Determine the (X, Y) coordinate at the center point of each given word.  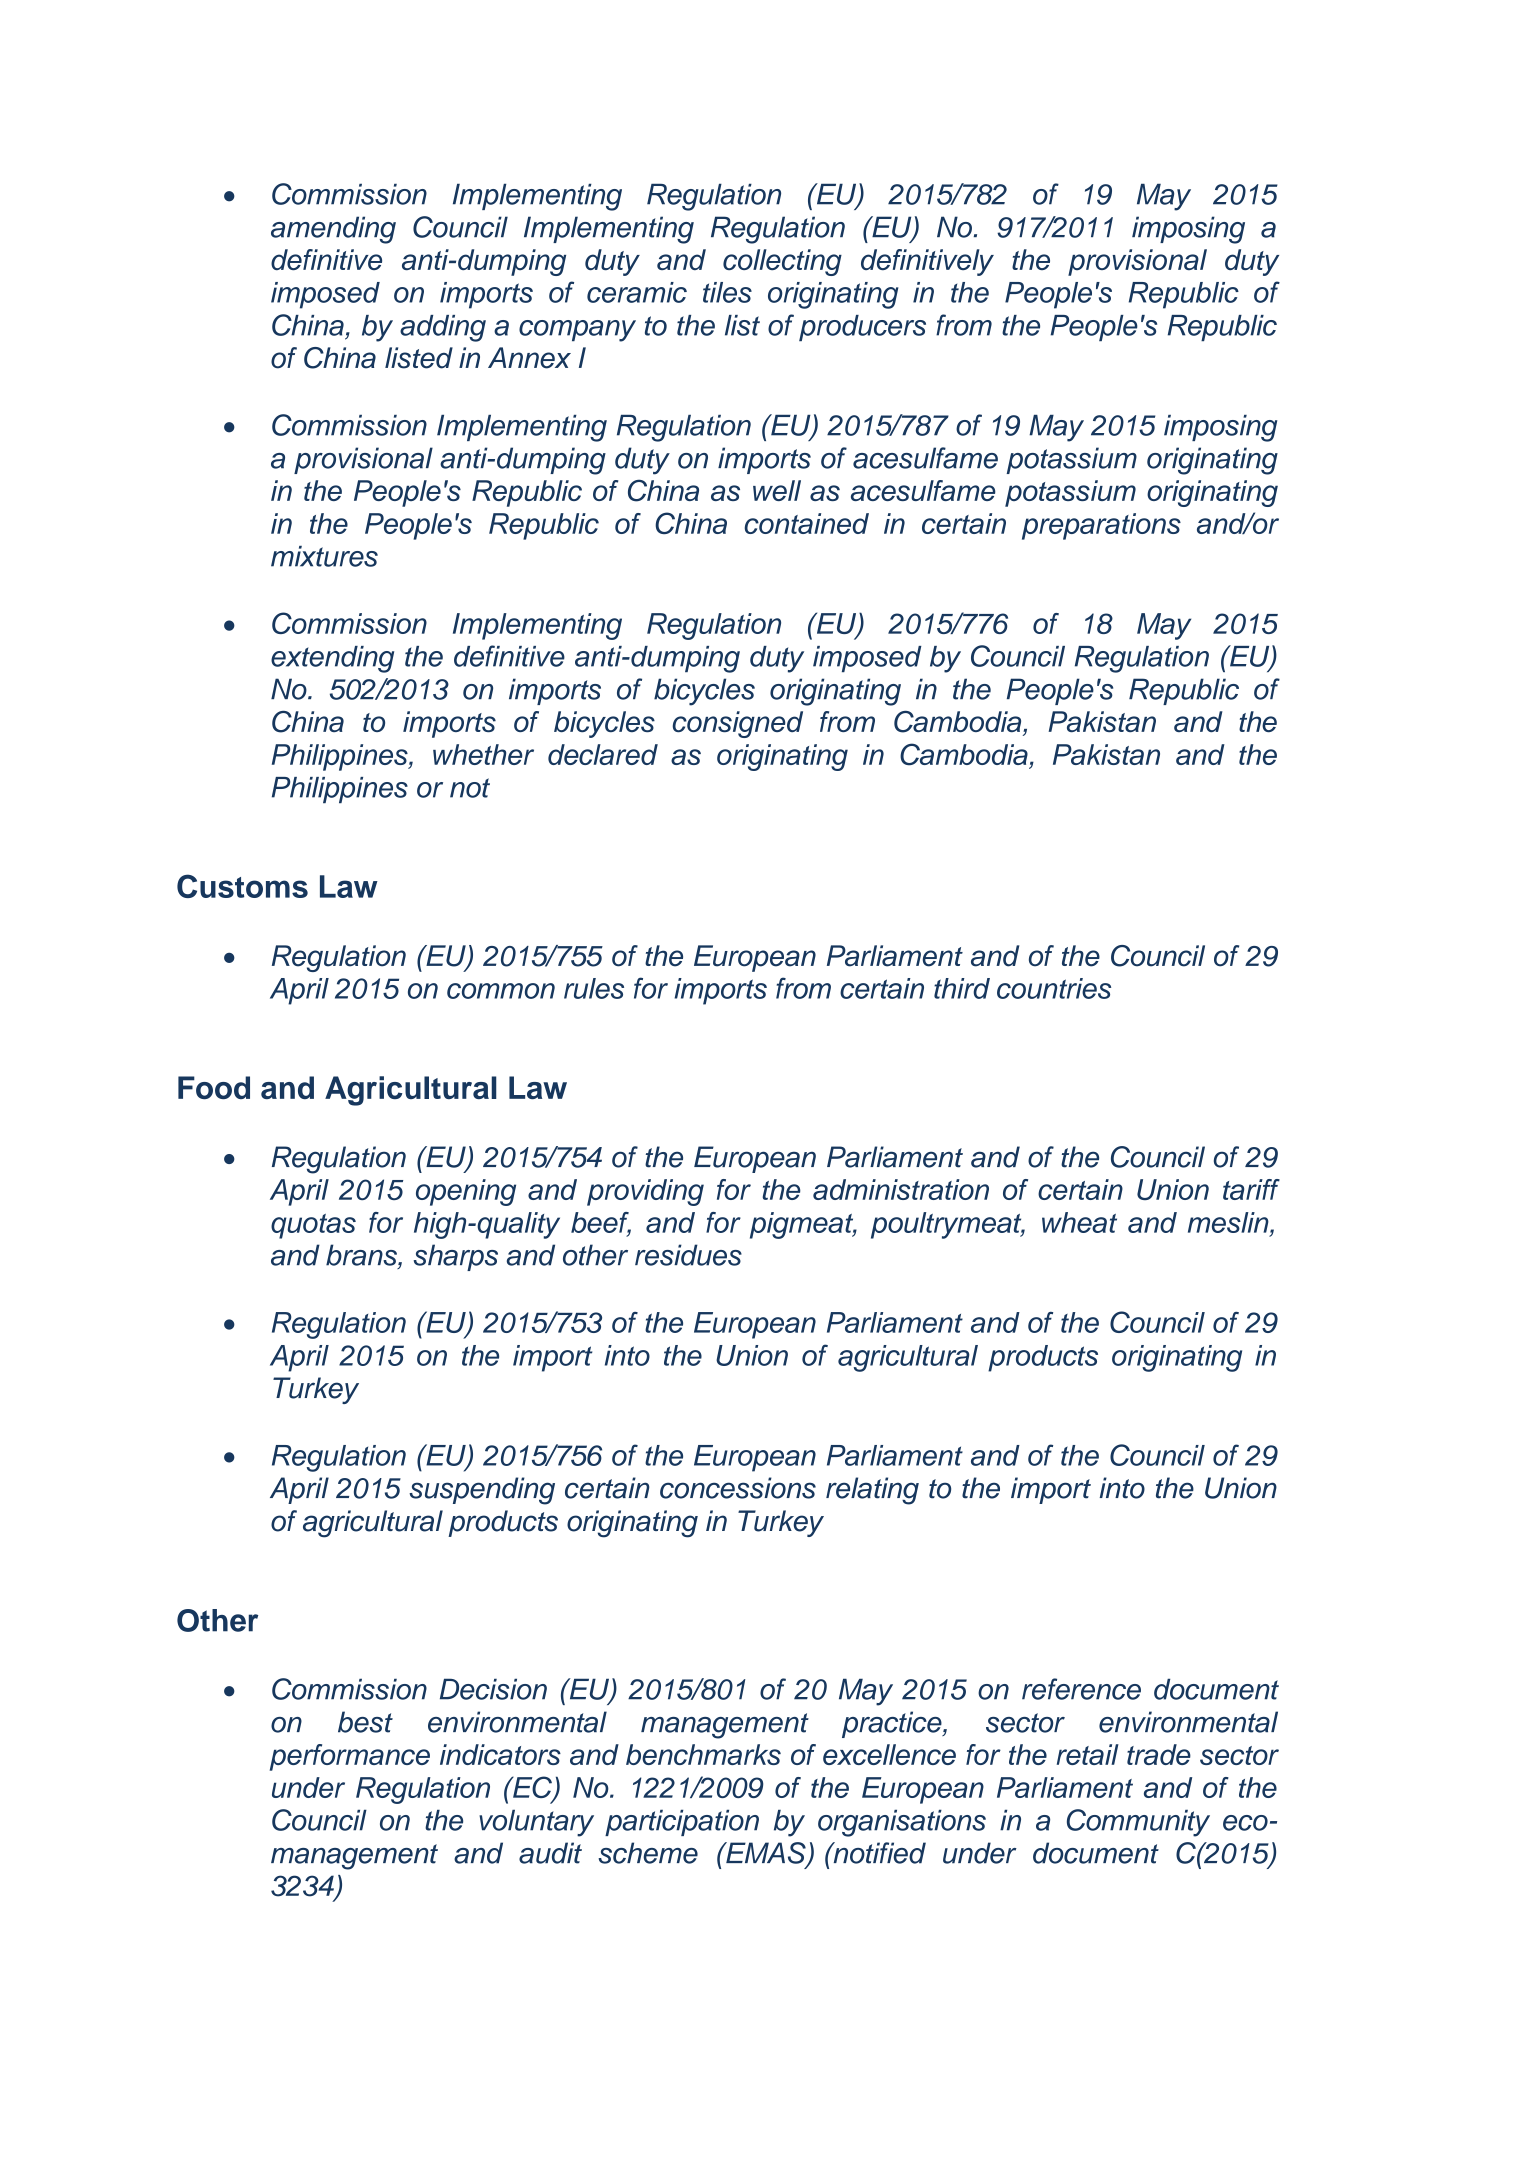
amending (333, 230)
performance (350, 1757)
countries (1054, 988)
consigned (737, 724)
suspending (482, 1491)
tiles (727, 292)
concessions (738, 1488)
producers (862, 328)
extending (332, 659)
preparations (1101, 526)
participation (682, 1822)
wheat (1079, 1222)
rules (594, 988)
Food (214, 1087)
